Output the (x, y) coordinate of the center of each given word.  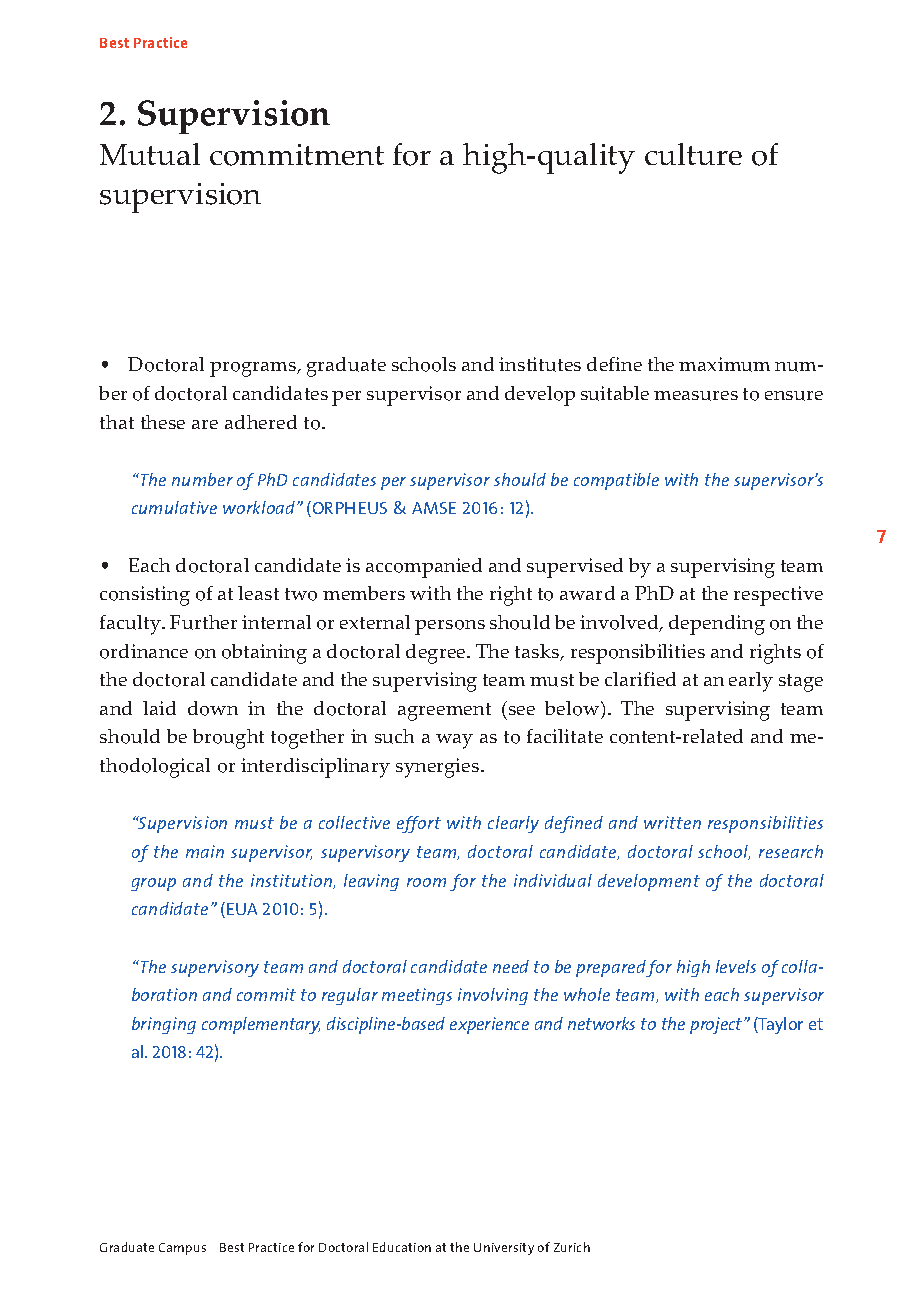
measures (696, 396)
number (202, 479)
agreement (444, 712)
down (213, 708)
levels (736, 966)
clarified (640, 679)
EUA (242, 909)
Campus (182, 1249)
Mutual (150, 154)
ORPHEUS (348, 509)
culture (693, 154)
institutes (540, 364)
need (511, 966)
